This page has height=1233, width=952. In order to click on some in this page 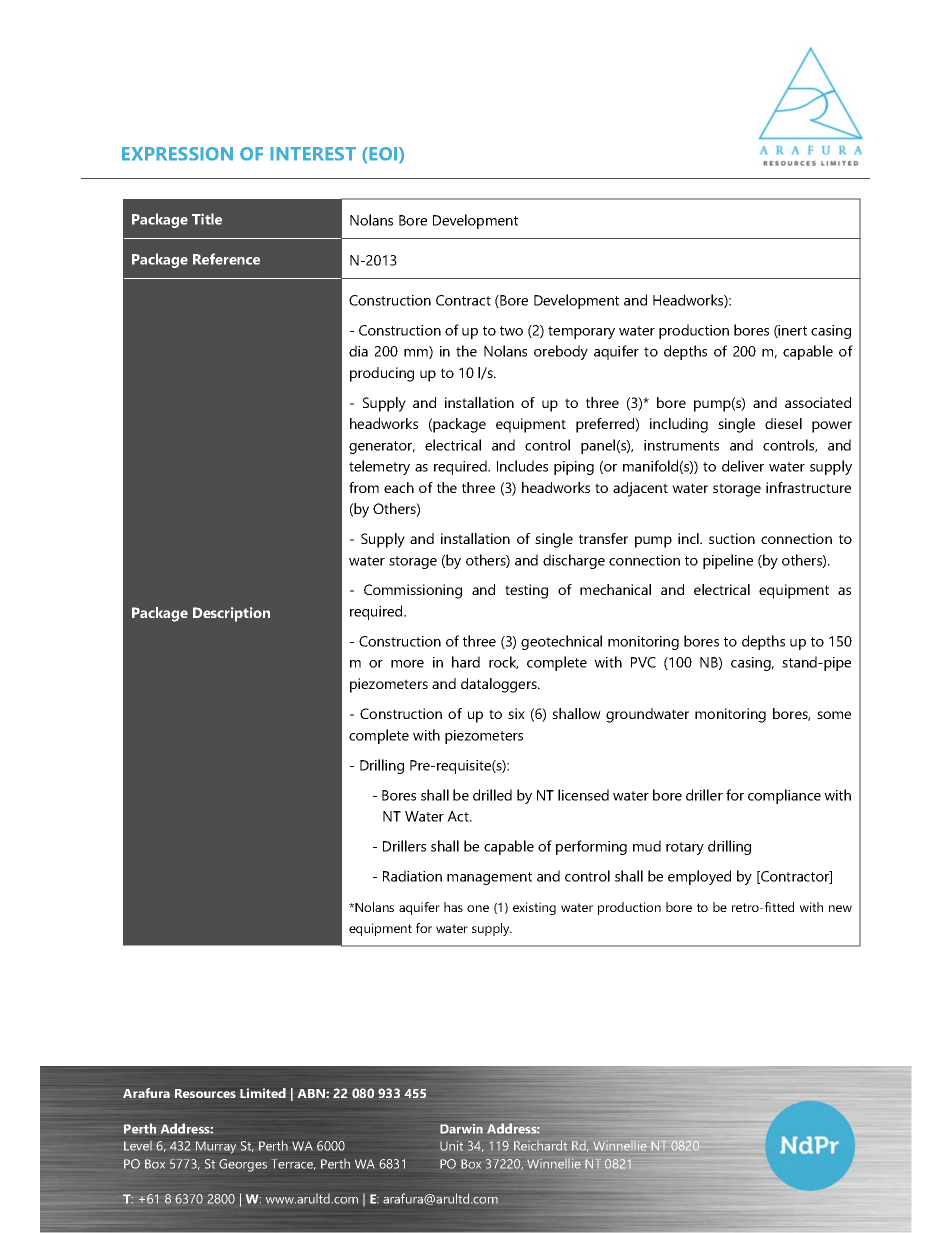, I will do `click(834, 715)`.
